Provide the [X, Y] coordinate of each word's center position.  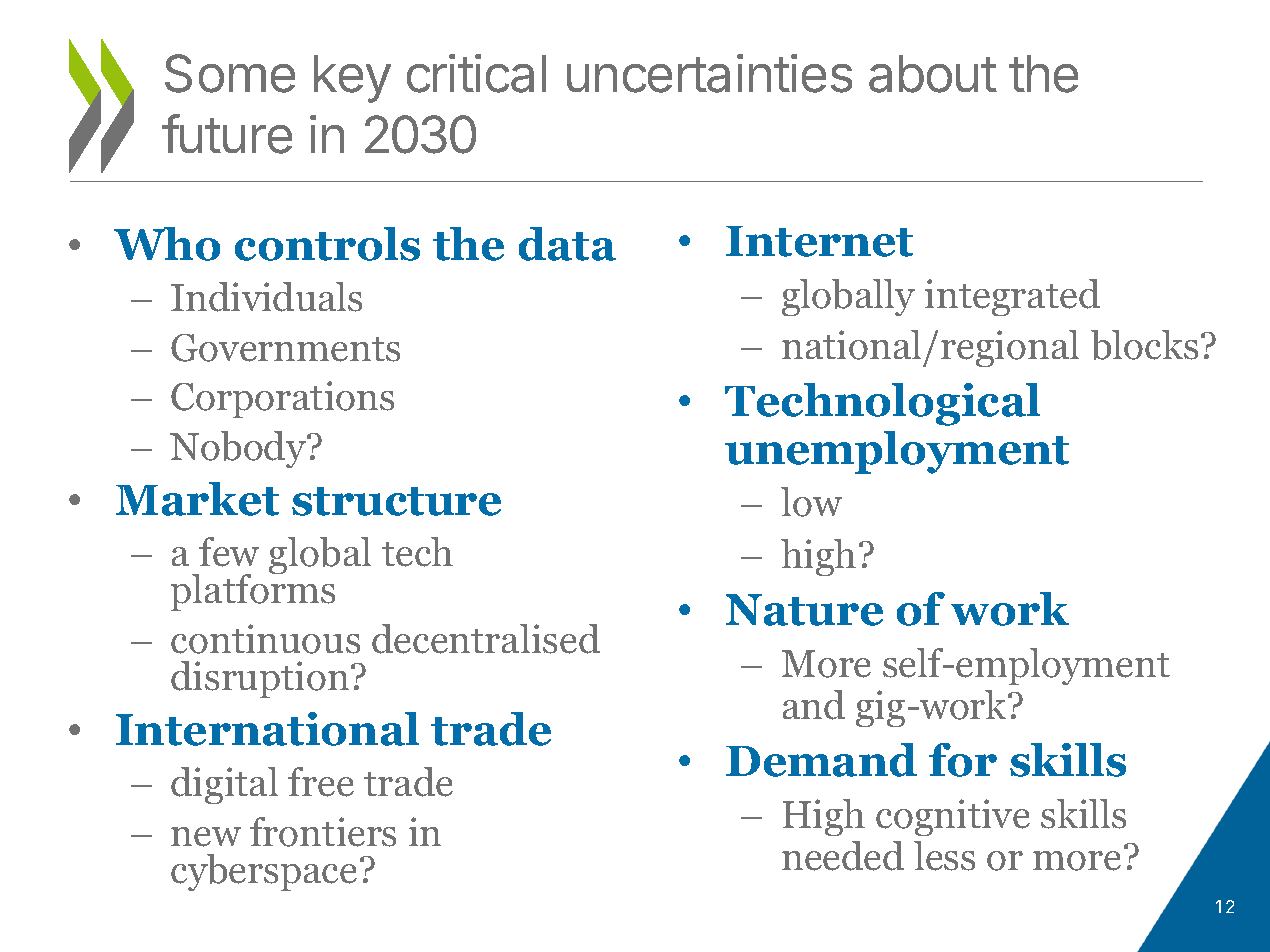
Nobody [239, 449]
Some [230, 73]
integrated [1012, 297]
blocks [1144, 345]
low [811, 502]
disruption [260, 679]
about [933, 74]
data [567, 244]
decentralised [486, 639]
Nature [804, 610]
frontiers [323, 832]
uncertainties [709, 73]
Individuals [266, 297]
